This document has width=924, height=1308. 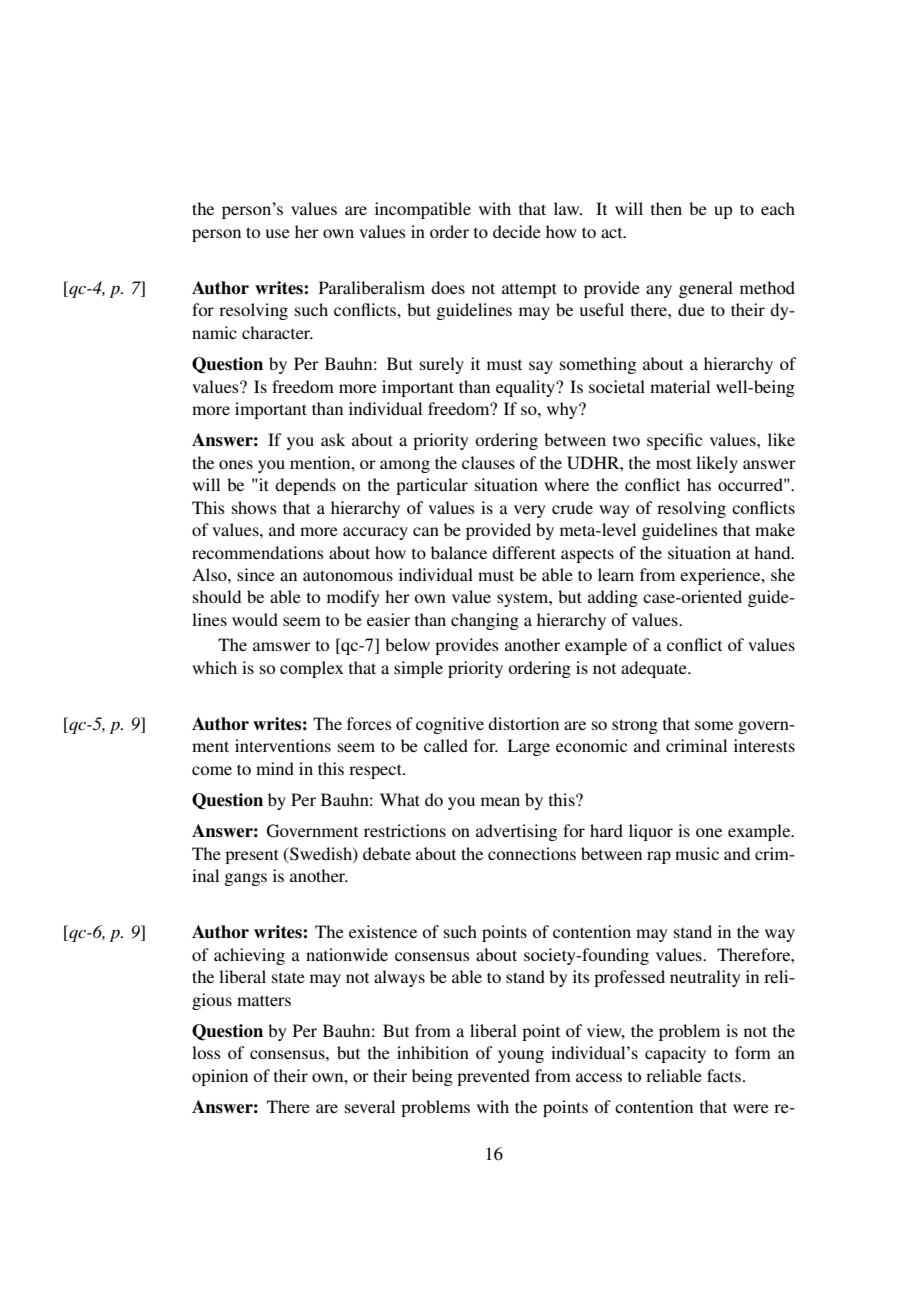 What do you see at coordinates (256, 574) in the document?
I see `since` at bounding box center [256, 574].
